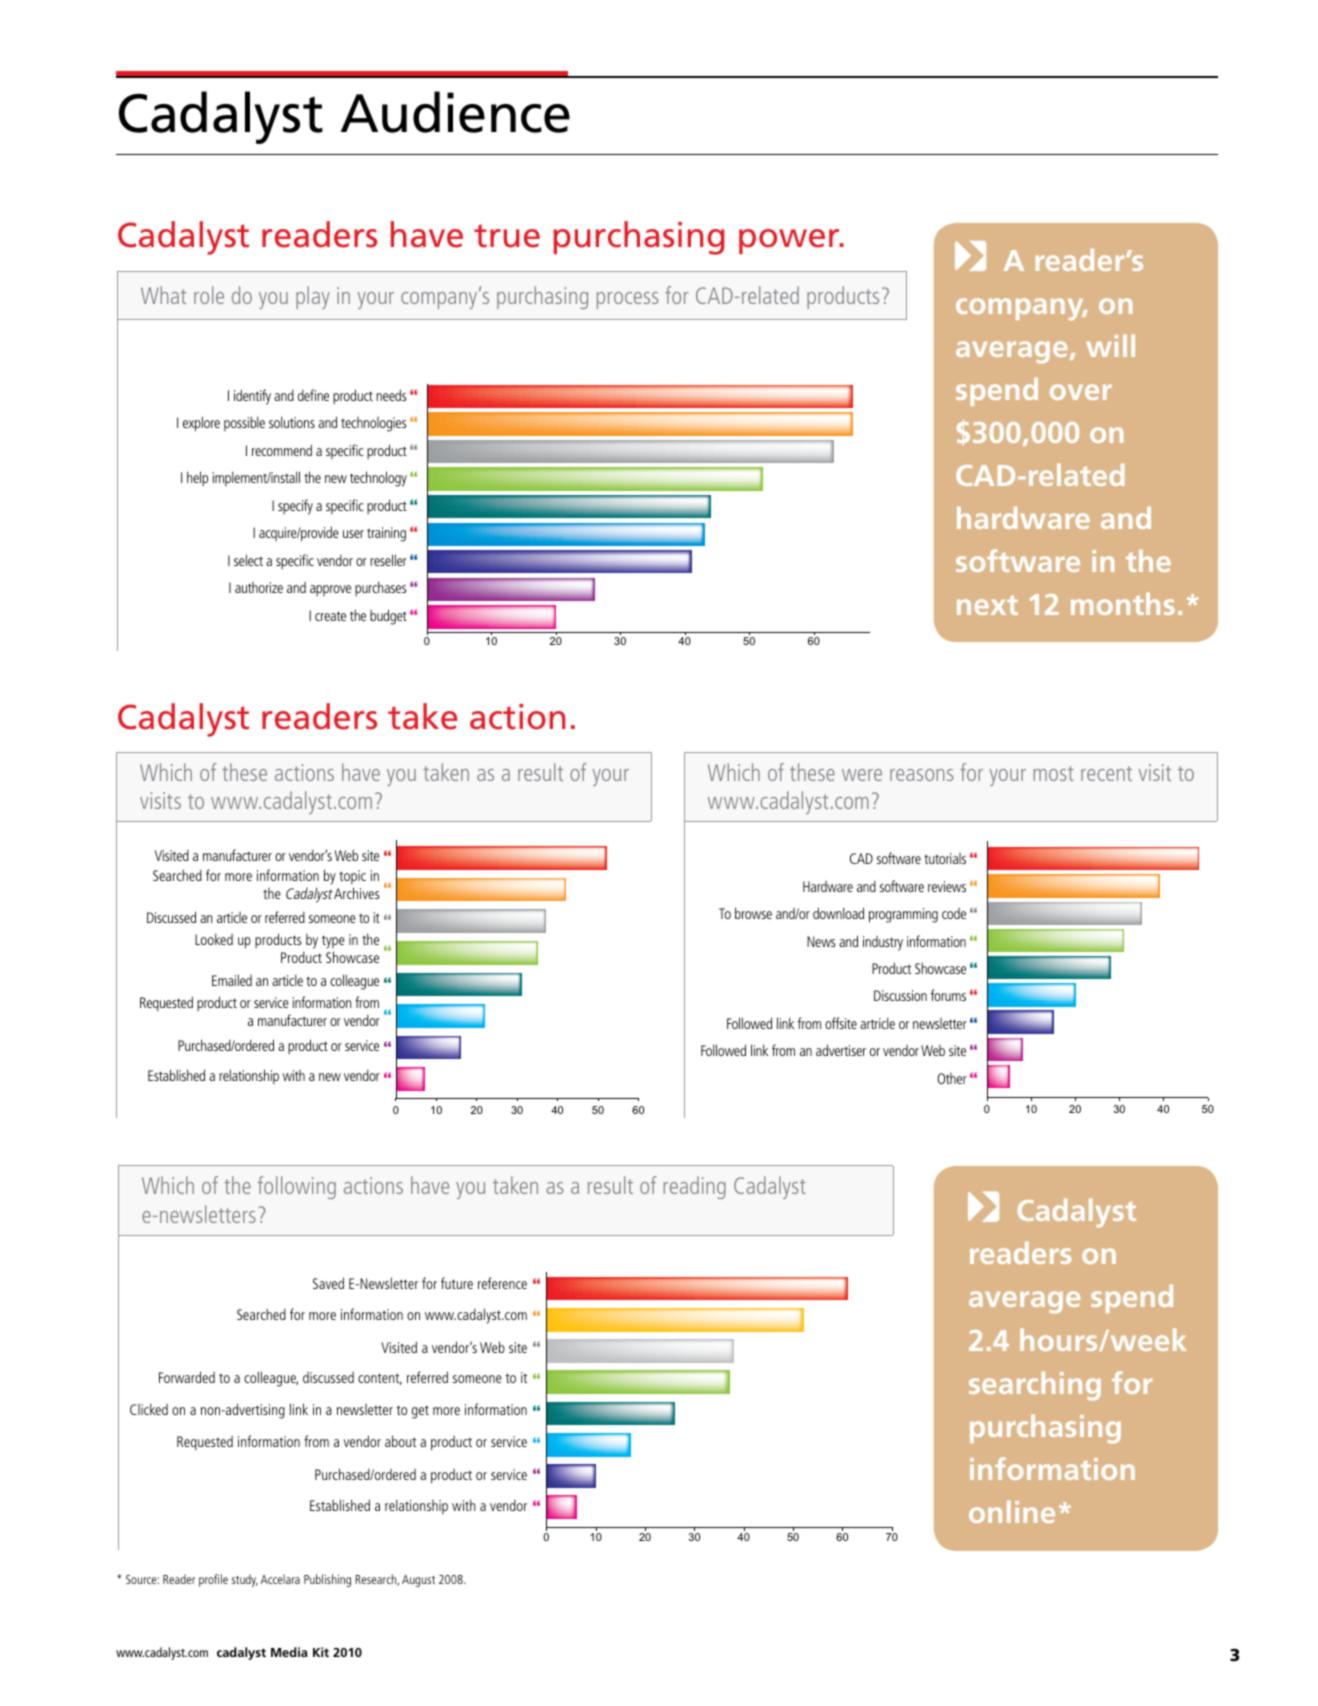  Describe the element at coordinates (330, 616) in the screenshot. I see `create` at that location.
